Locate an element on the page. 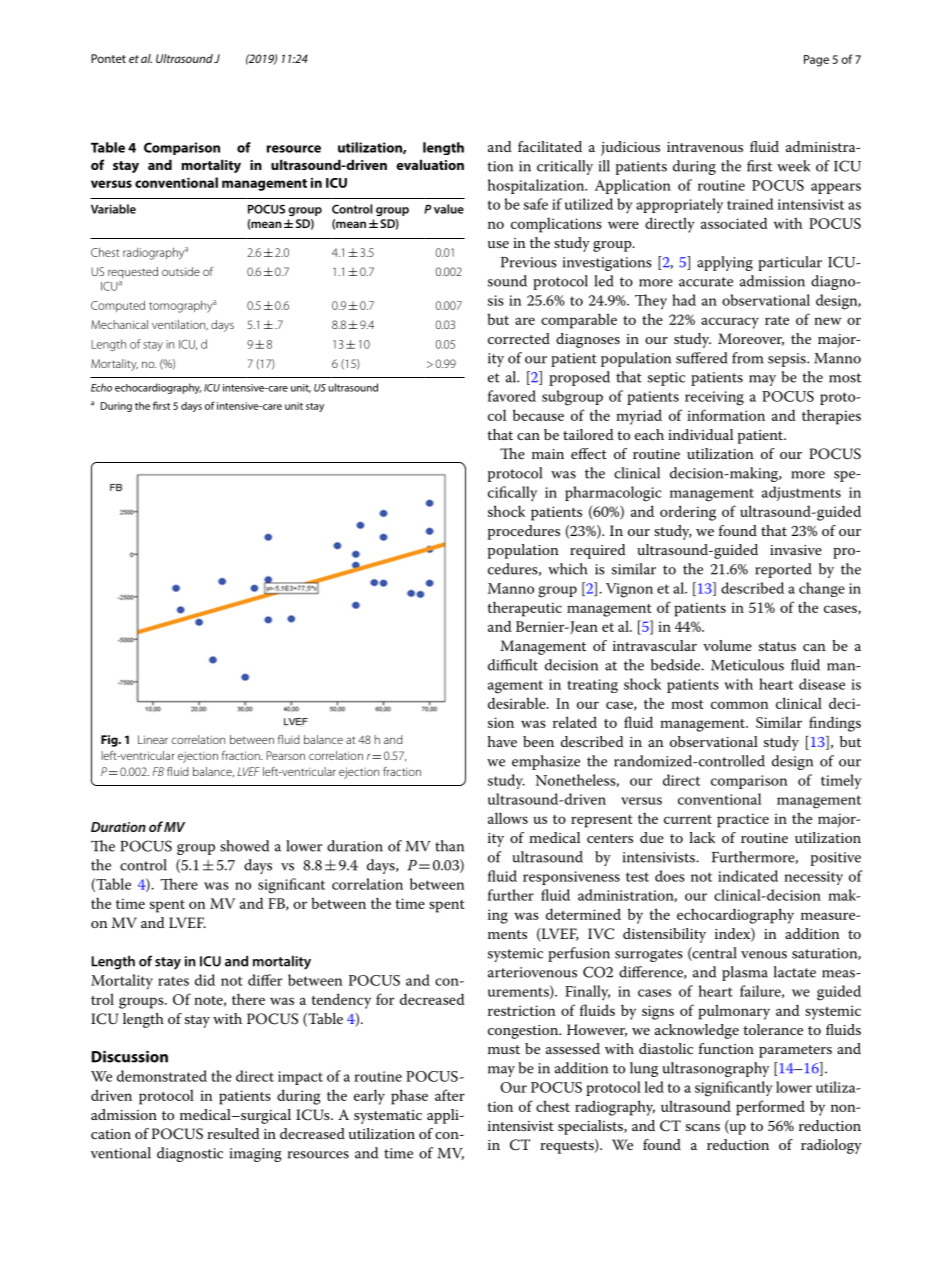 The height and width of the image is (1265, 952). volume is located at coordinates (727, 645).
